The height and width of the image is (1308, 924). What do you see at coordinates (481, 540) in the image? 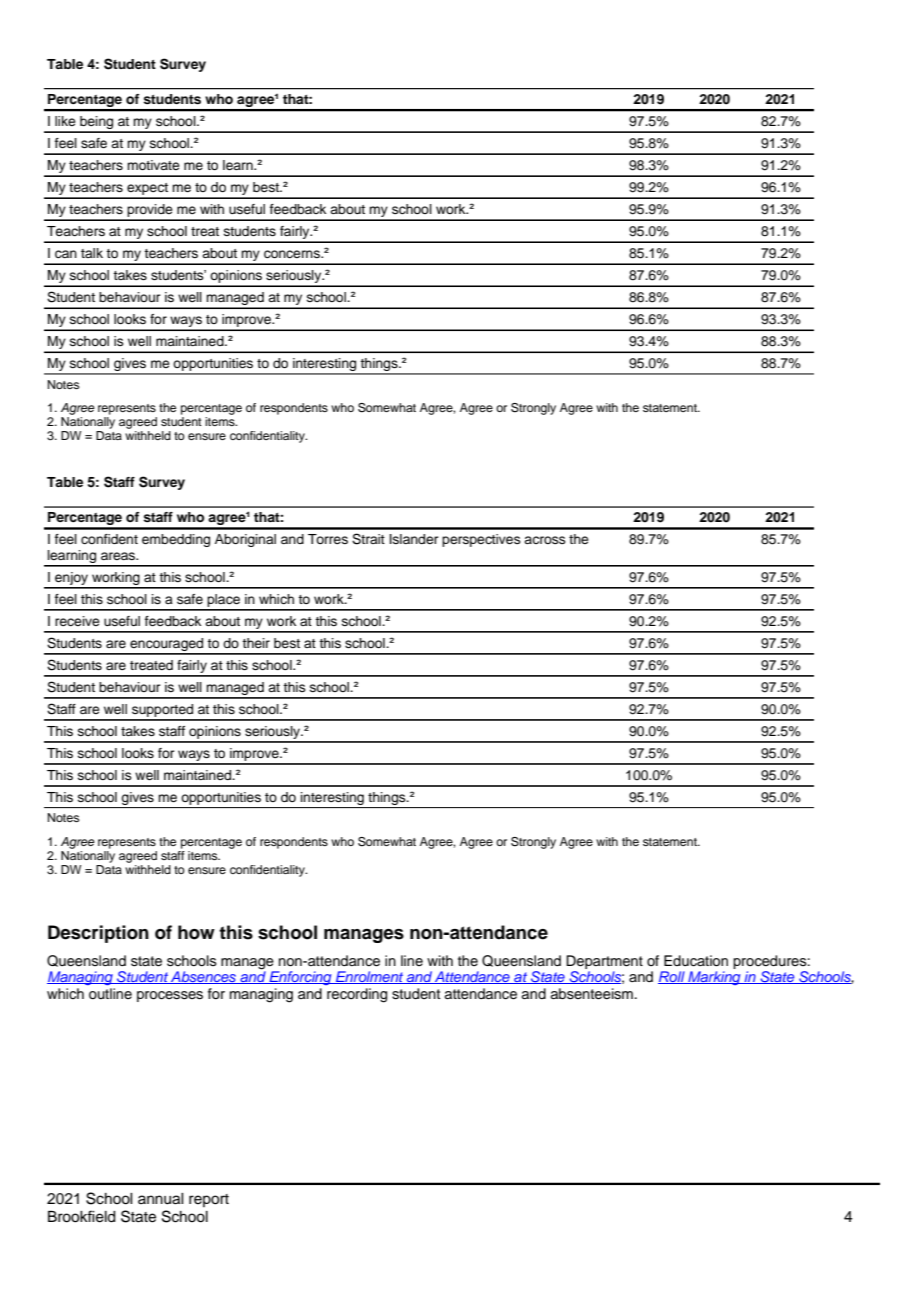
I see `perspectives` at bounding box center [481, 540].
